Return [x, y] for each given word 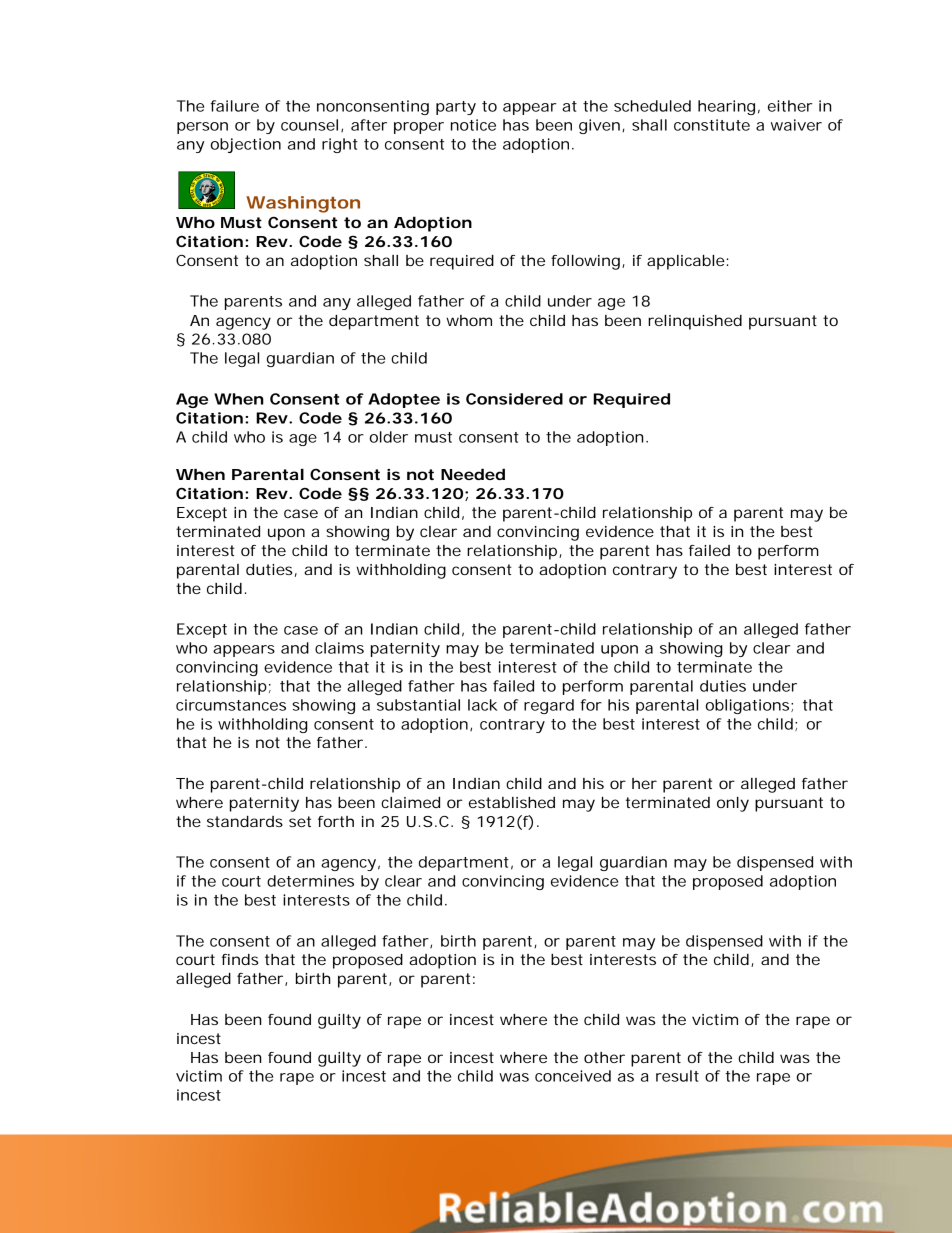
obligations [749, 706]
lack [483, 705]
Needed [473, 474]
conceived [573, 1076]
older [389, 437]
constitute [712, 125]
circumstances [231, 705]
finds [240, 959]
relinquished [695, 322]
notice [473, 125]
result [677, 1076]
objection [246, 145]
